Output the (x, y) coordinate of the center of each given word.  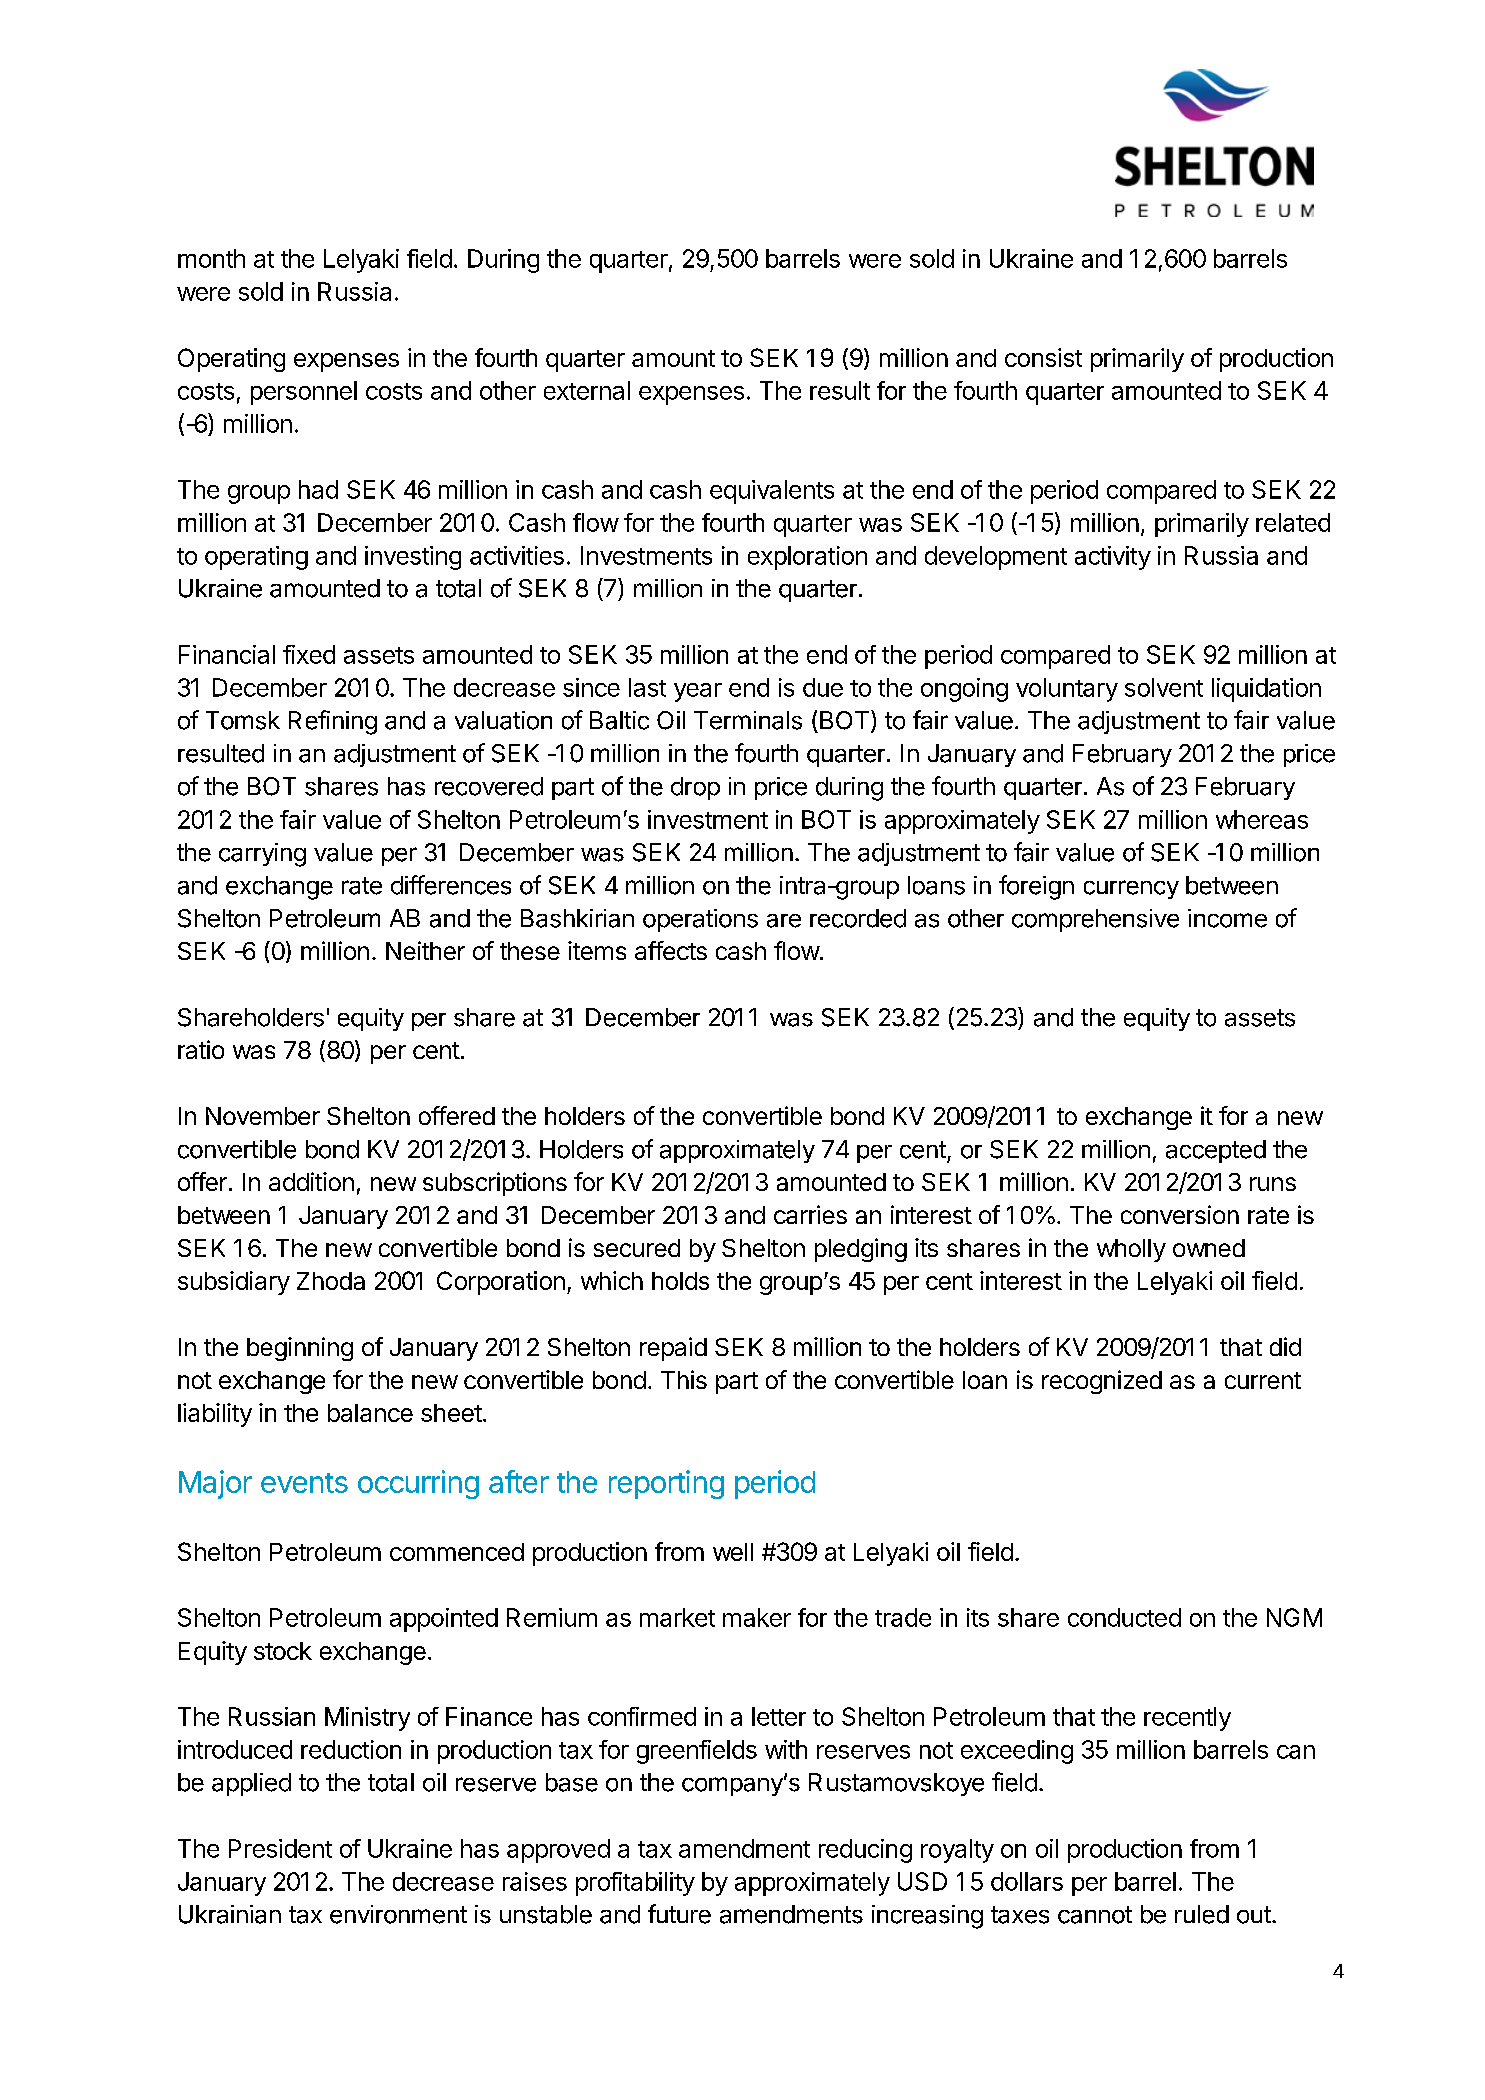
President (280, 1848)
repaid (673, 1349)
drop (695, 788)
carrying (262, 855)
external (587, 390)
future (679, 1914)
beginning (300, 1349)
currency (1131, 889)
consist (1043, 357)
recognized (1102, 1382)
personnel (304, 393)
